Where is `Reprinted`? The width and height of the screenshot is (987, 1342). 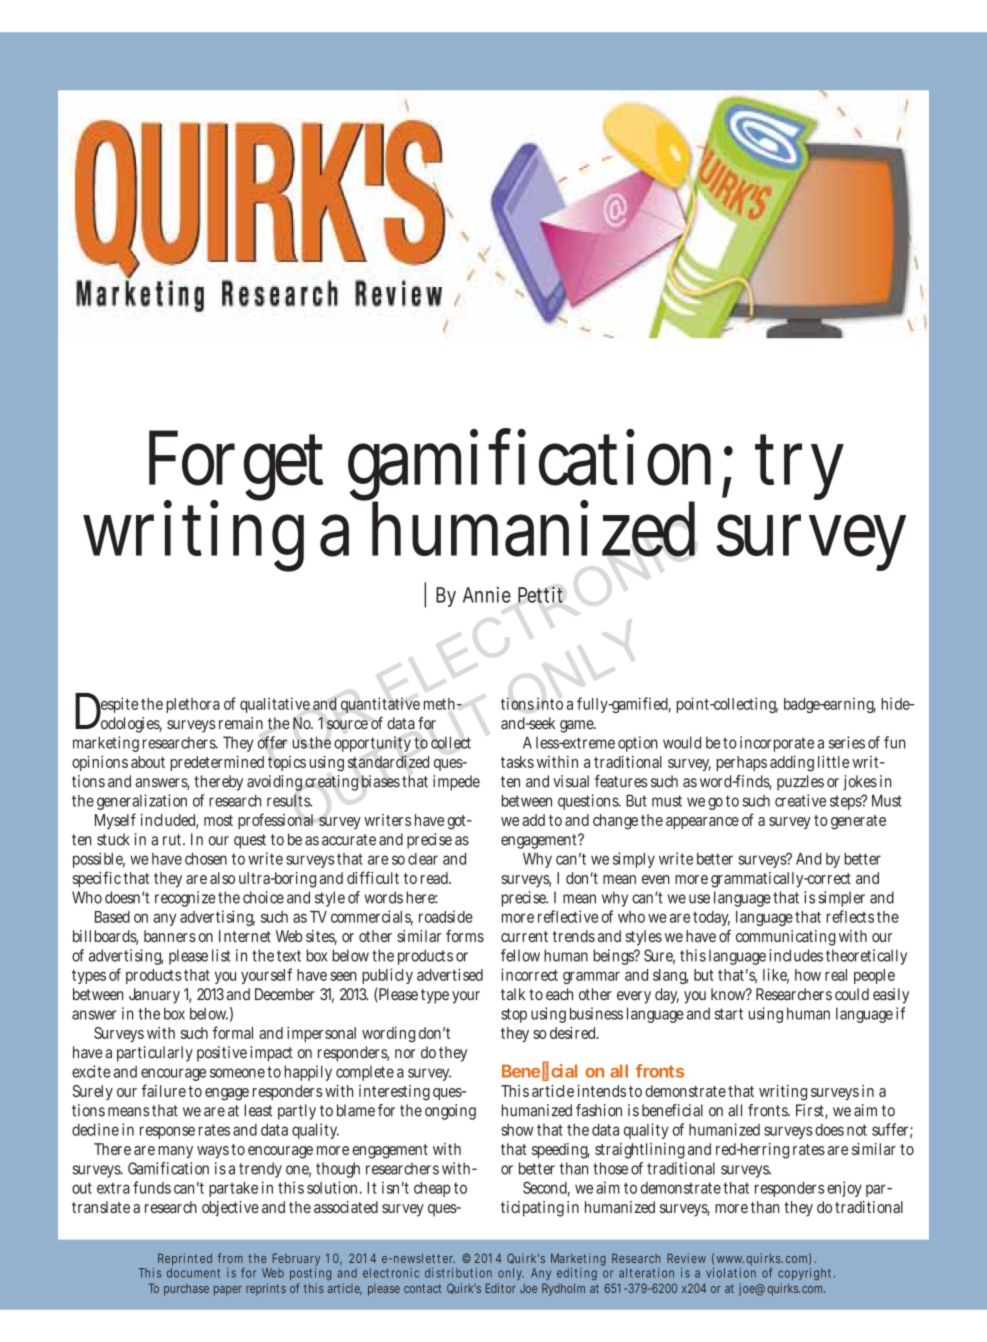 Reprinted is located at coordinates (185, 1259).
